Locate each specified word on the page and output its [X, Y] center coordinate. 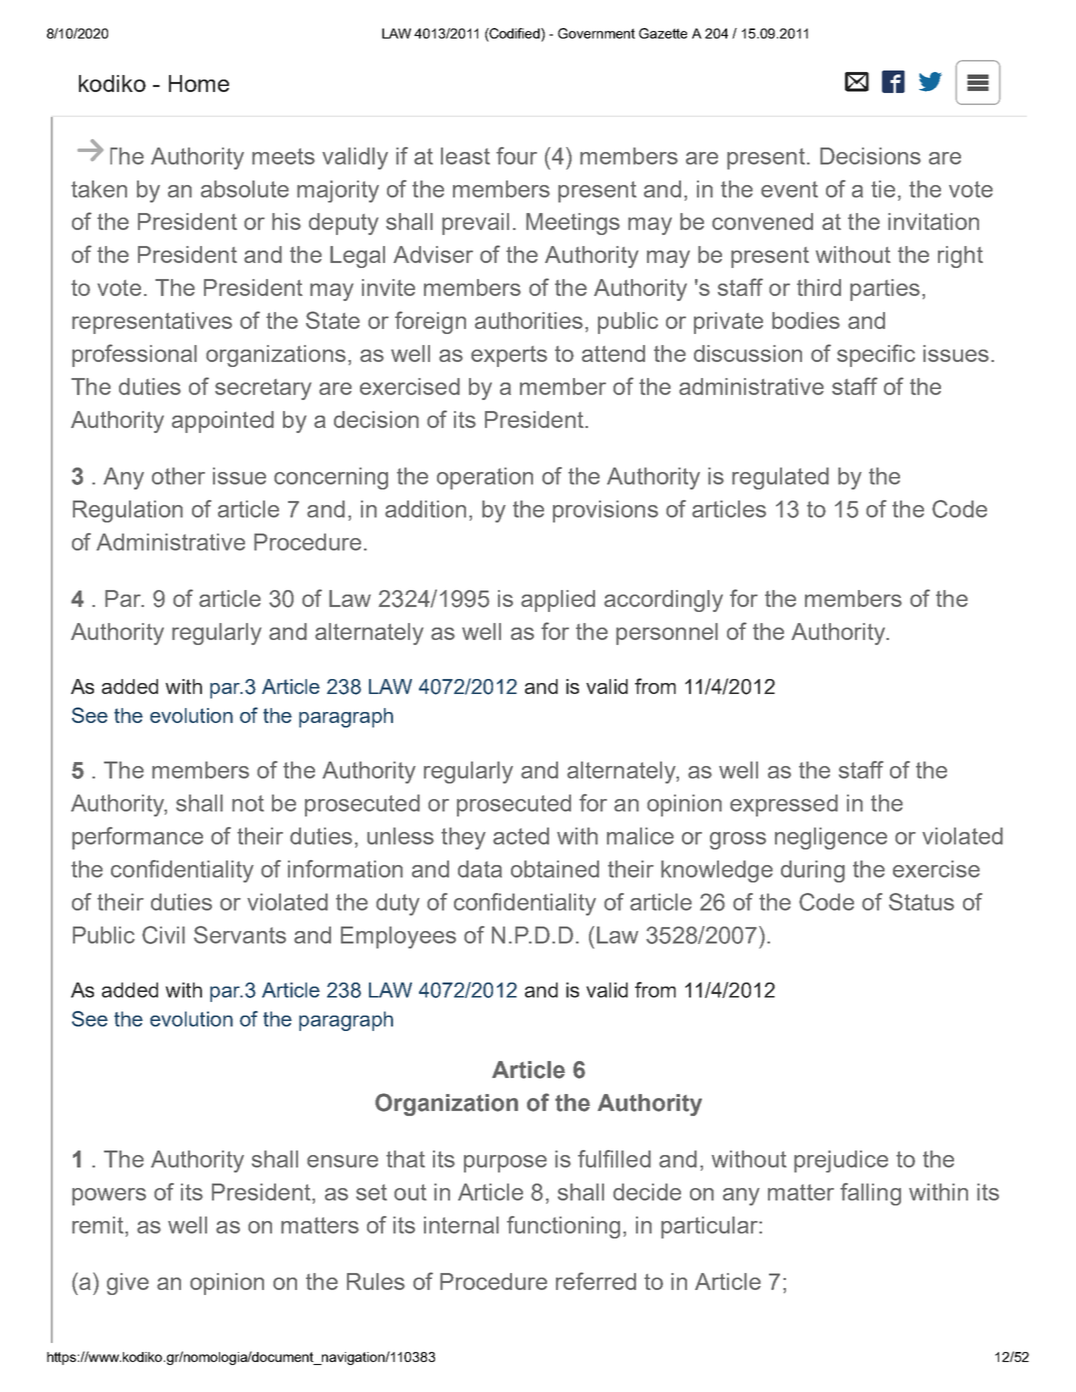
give [128, 1284]
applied [558, 601]
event [789, 189]
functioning [563, 1227]
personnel [667, 634]
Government [596, 33]
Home [199, 83]
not [248, 803]
